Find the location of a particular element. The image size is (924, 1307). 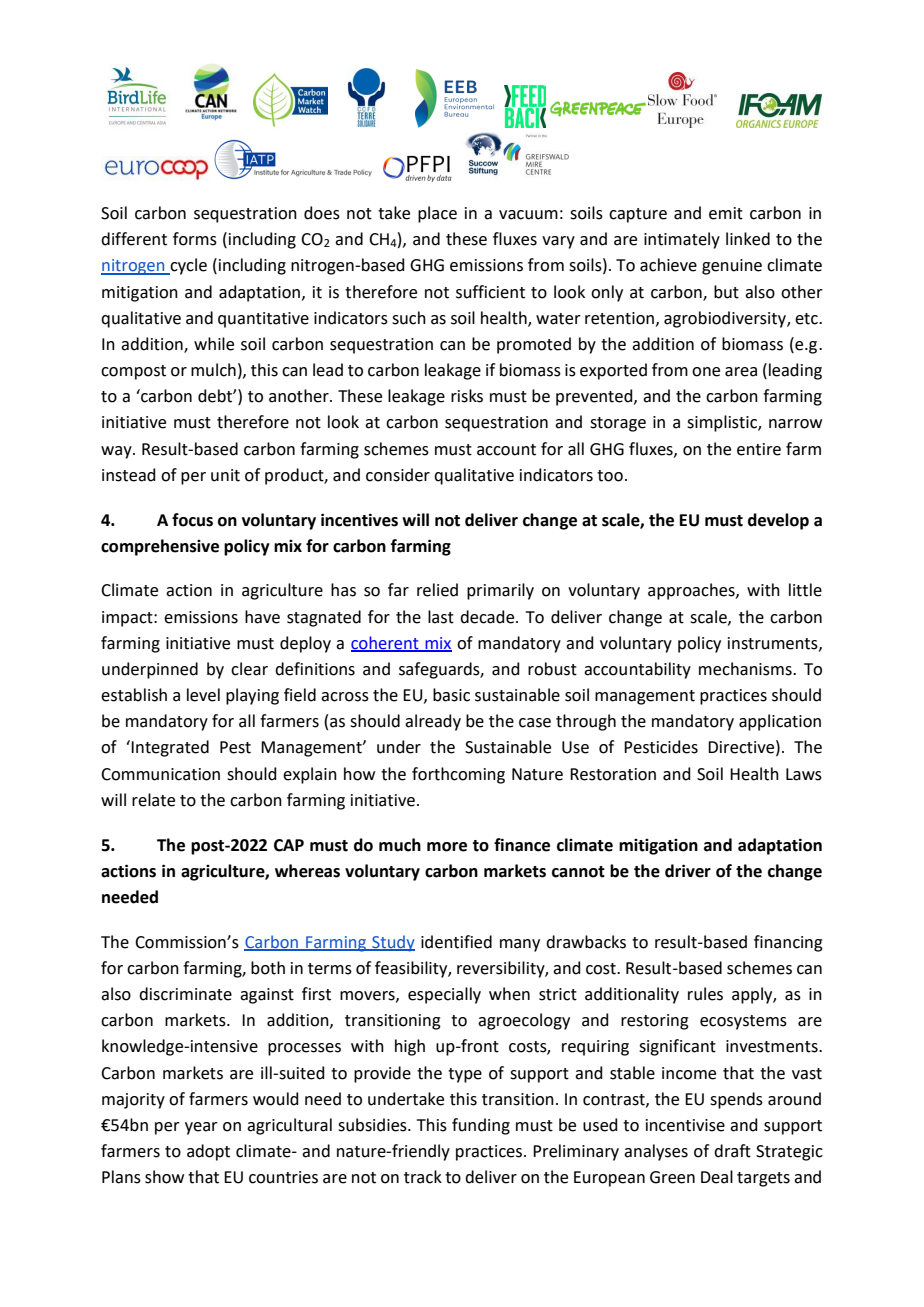

funding is located at coordinates (481, 1126).
